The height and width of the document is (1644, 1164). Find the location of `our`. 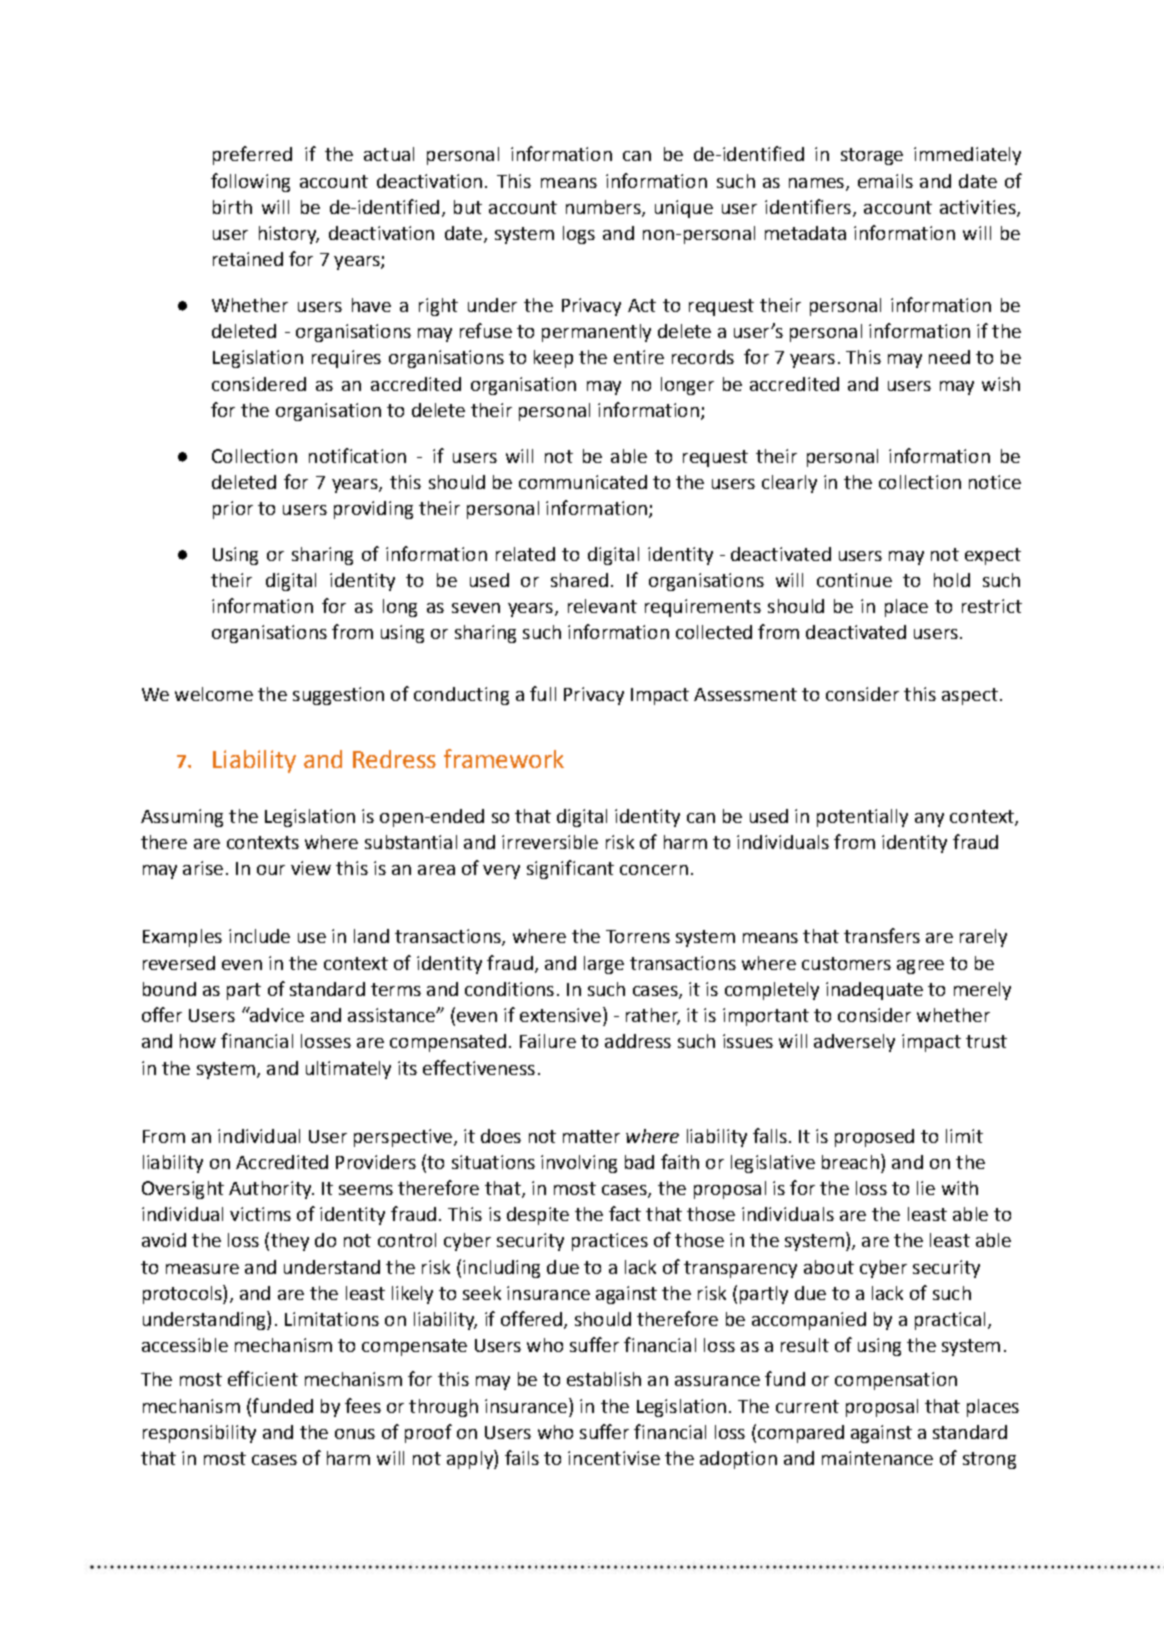

our is located at coordinates (271, 870).
